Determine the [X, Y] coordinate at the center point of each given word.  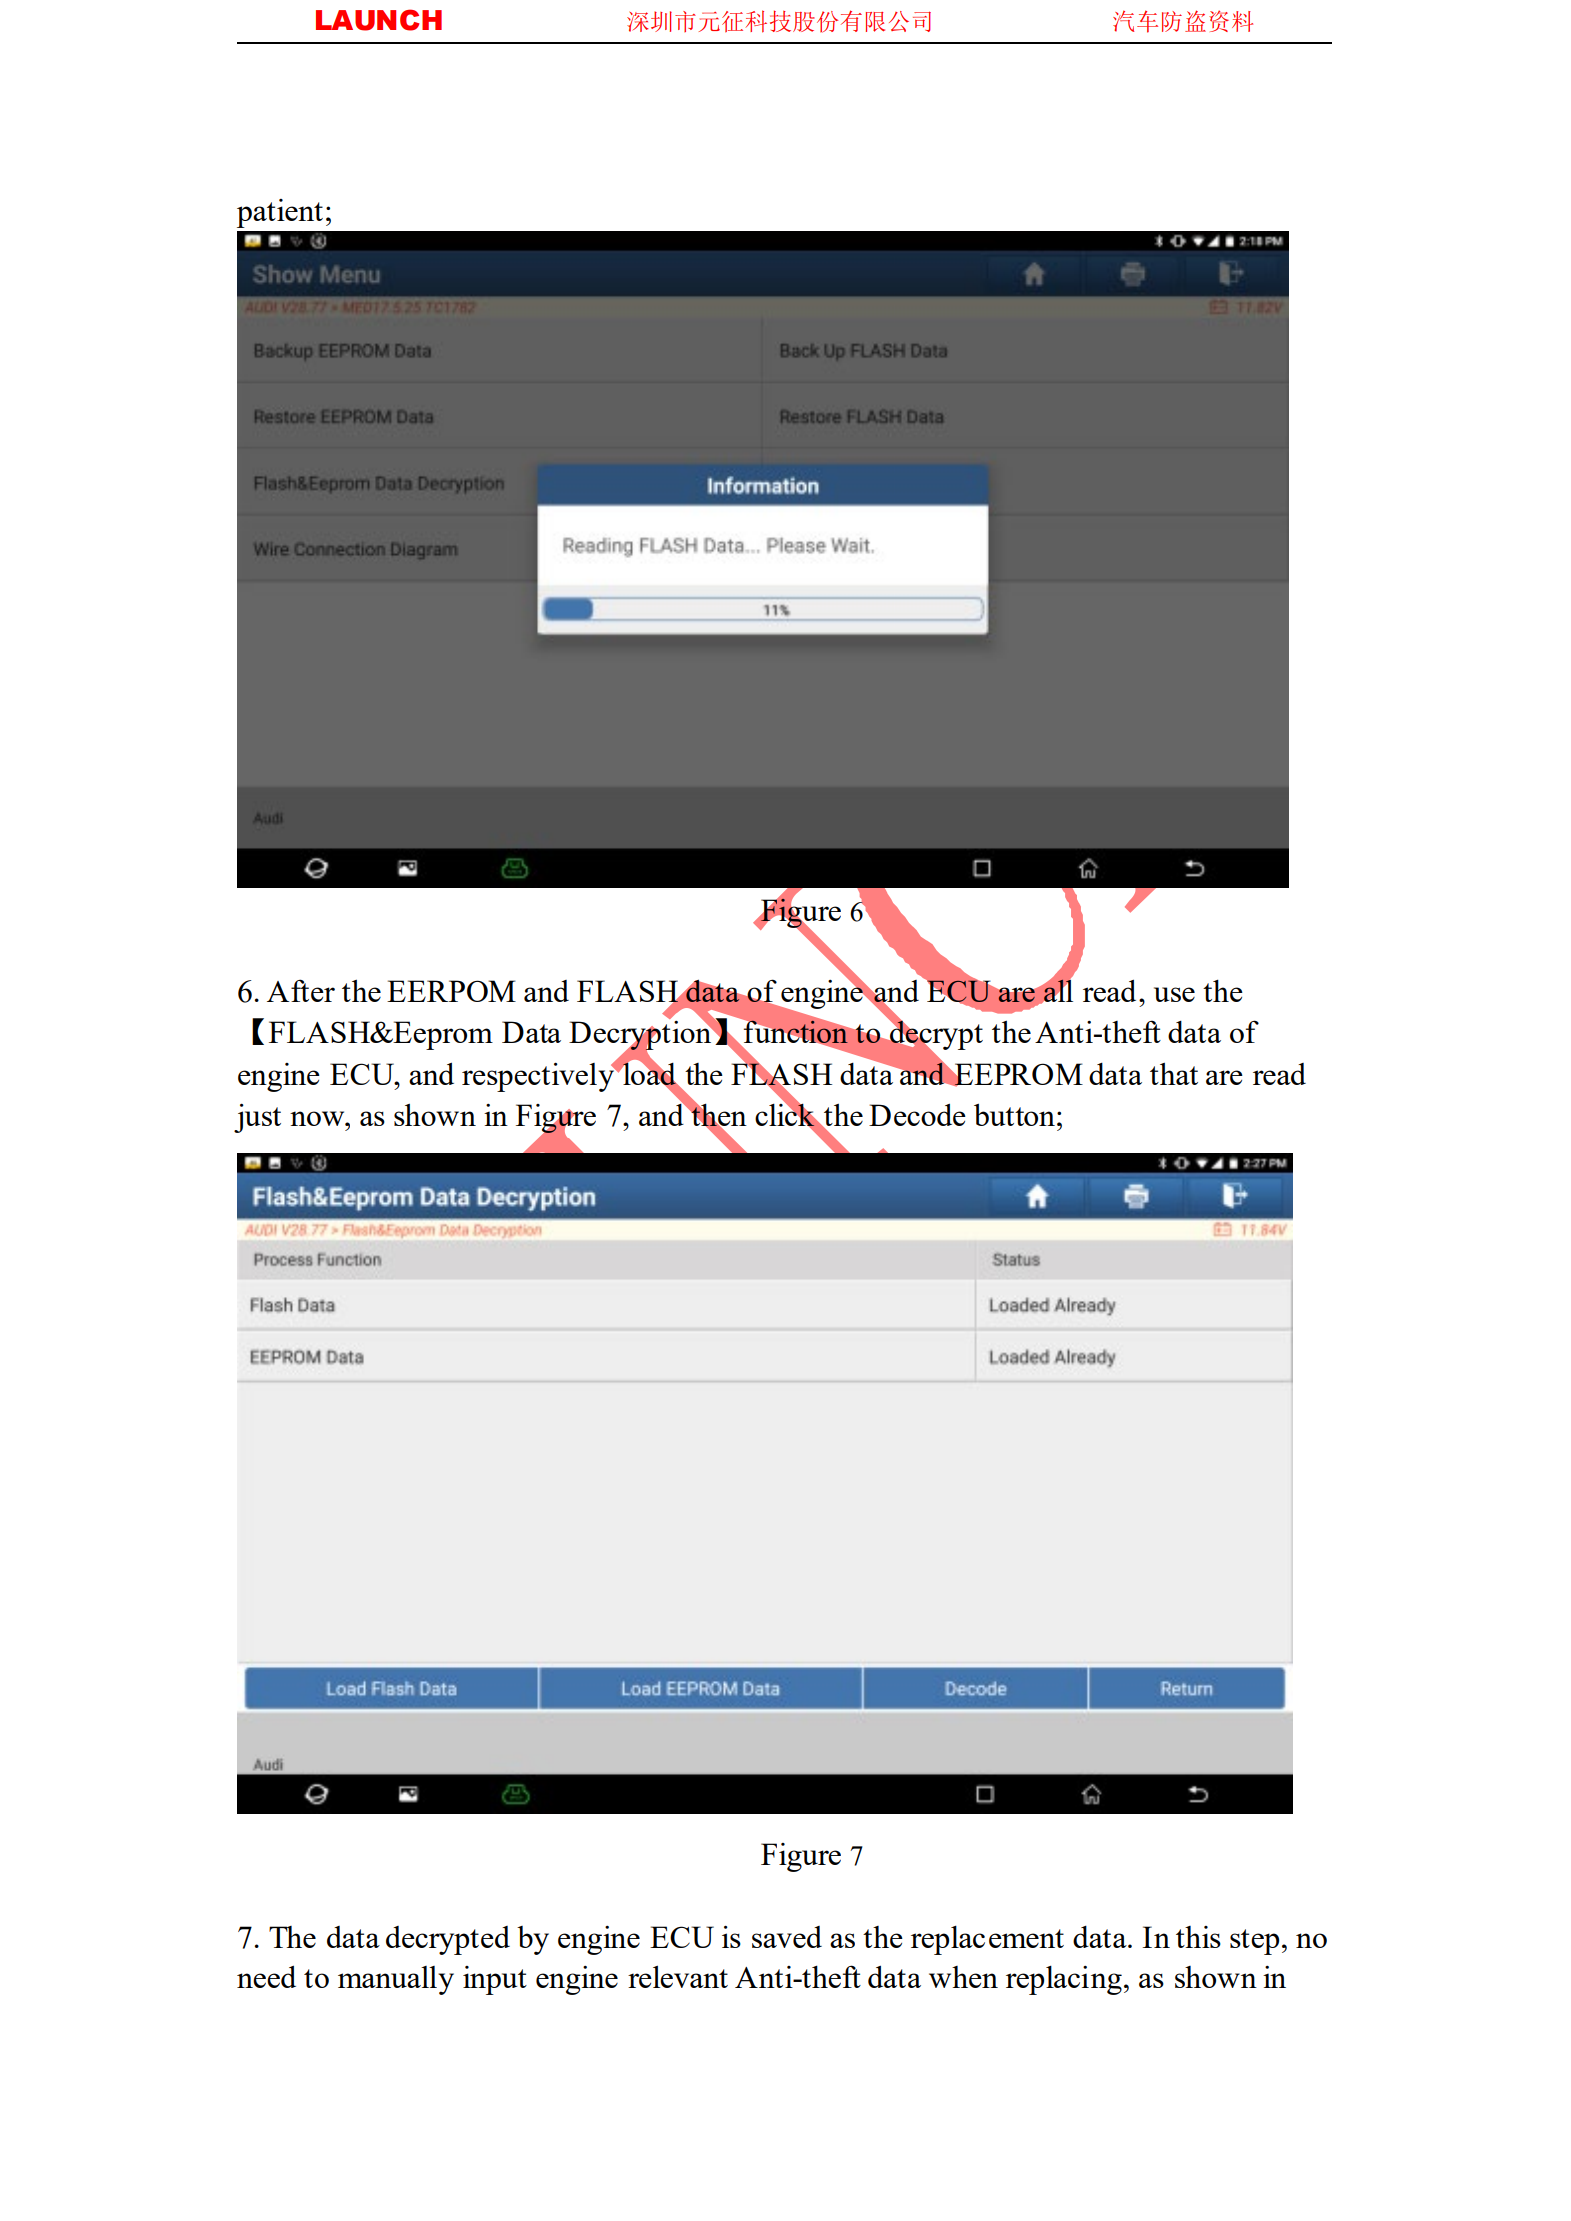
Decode [917, 1114]
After [301, 990]
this [1198, 1937]
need [266, 1976]
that [1174, 1074]
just [257, 1118]
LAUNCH [379, 20]
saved [787, 1937]
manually [396, 1980]
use [1174, 994]
